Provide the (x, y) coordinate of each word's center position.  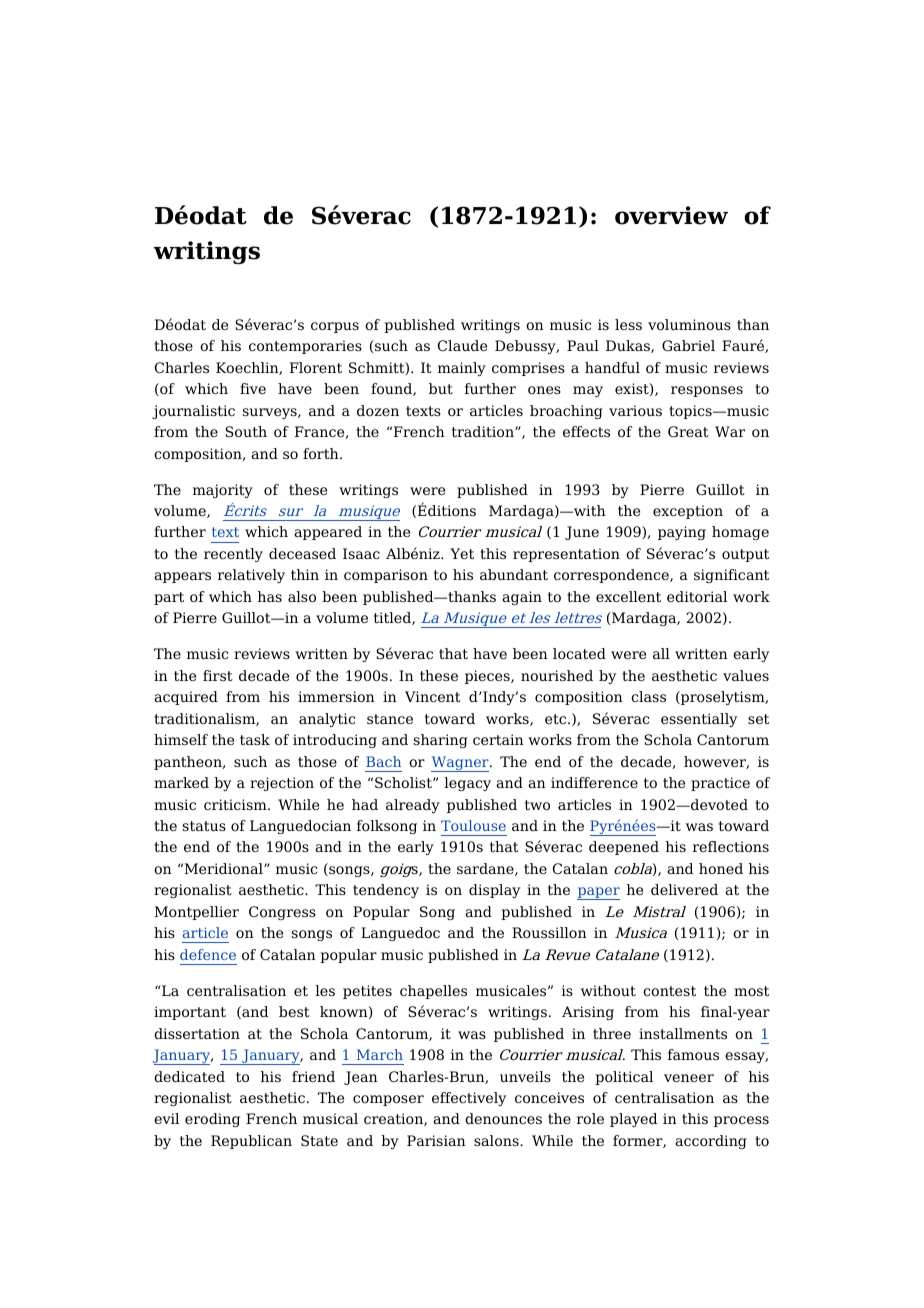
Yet (462, 553)
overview (671, 215)
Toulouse (473, 825)
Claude (462, 345)
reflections (731, 846)
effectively (469, 1099)
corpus (335, 327)
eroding (212, 1120)
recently (233, 555)
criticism (236, 804)
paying (682, 533)
